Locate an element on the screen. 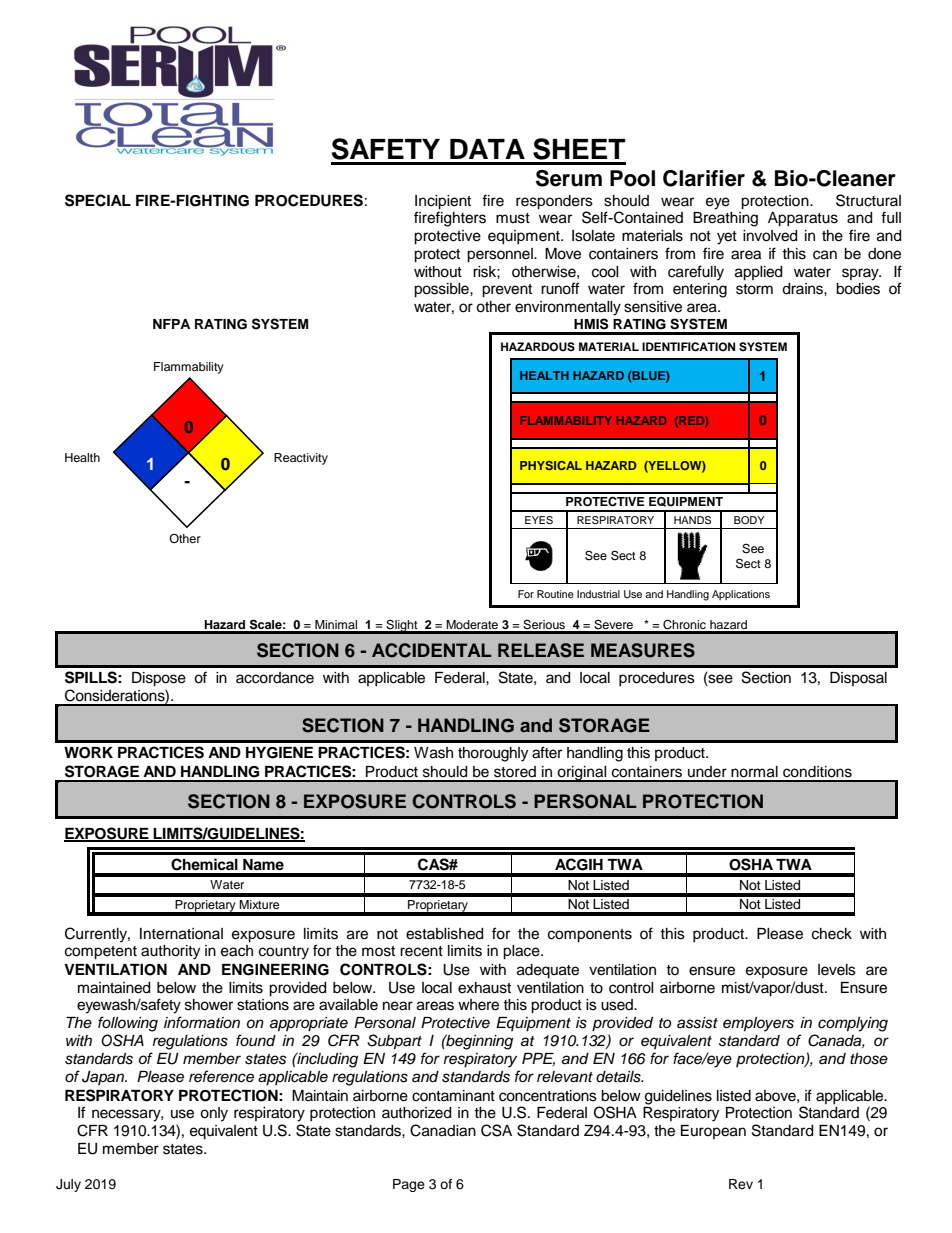 This screenshot has width=952, height=1233. ACCIDENTAL is located at coordinates (432, 650).
